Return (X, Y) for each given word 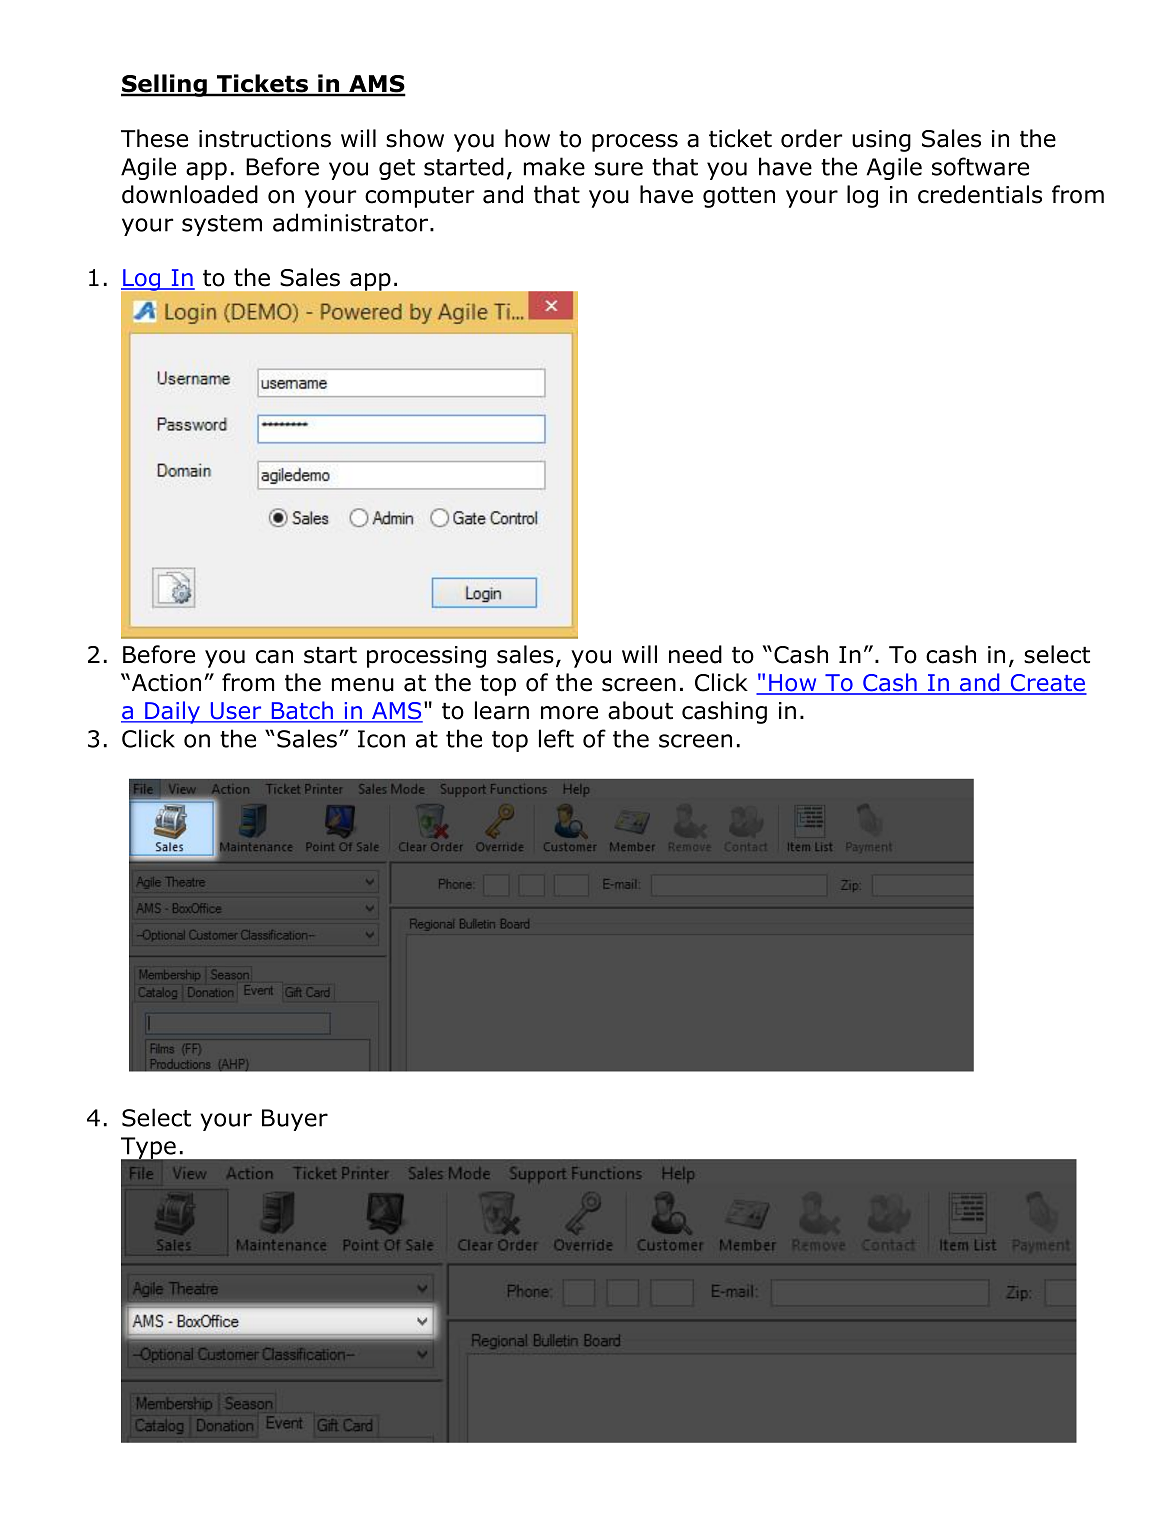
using (881, 141)
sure (619, 169)
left (556, 738)
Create (1047, 684)
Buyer (295, 1120)
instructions (265, 139)
